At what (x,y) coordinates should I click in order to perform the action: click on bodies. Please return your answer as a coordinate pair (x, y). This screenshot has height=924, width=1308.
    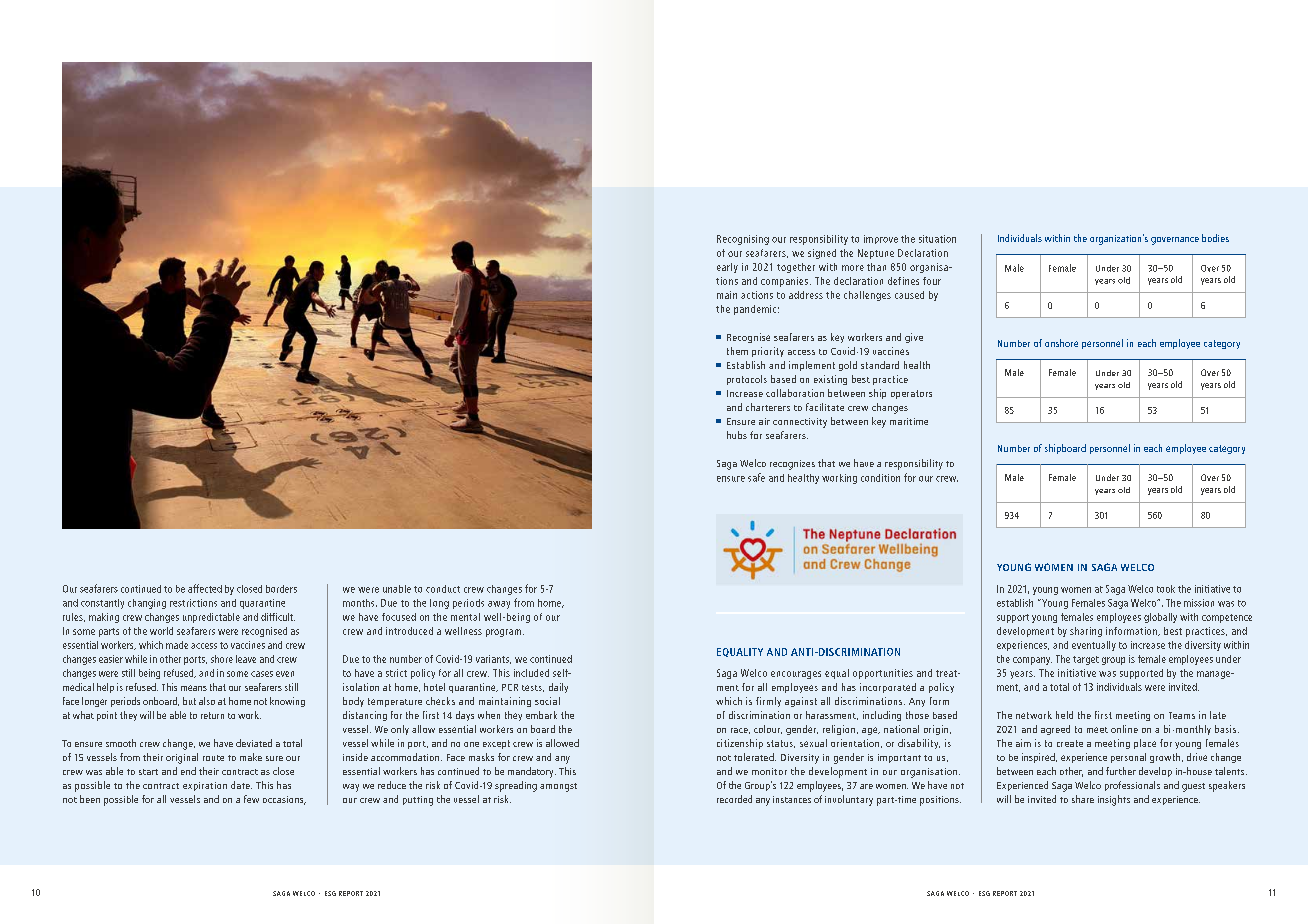
    Looking at the image, I should click on (1215, 238).
